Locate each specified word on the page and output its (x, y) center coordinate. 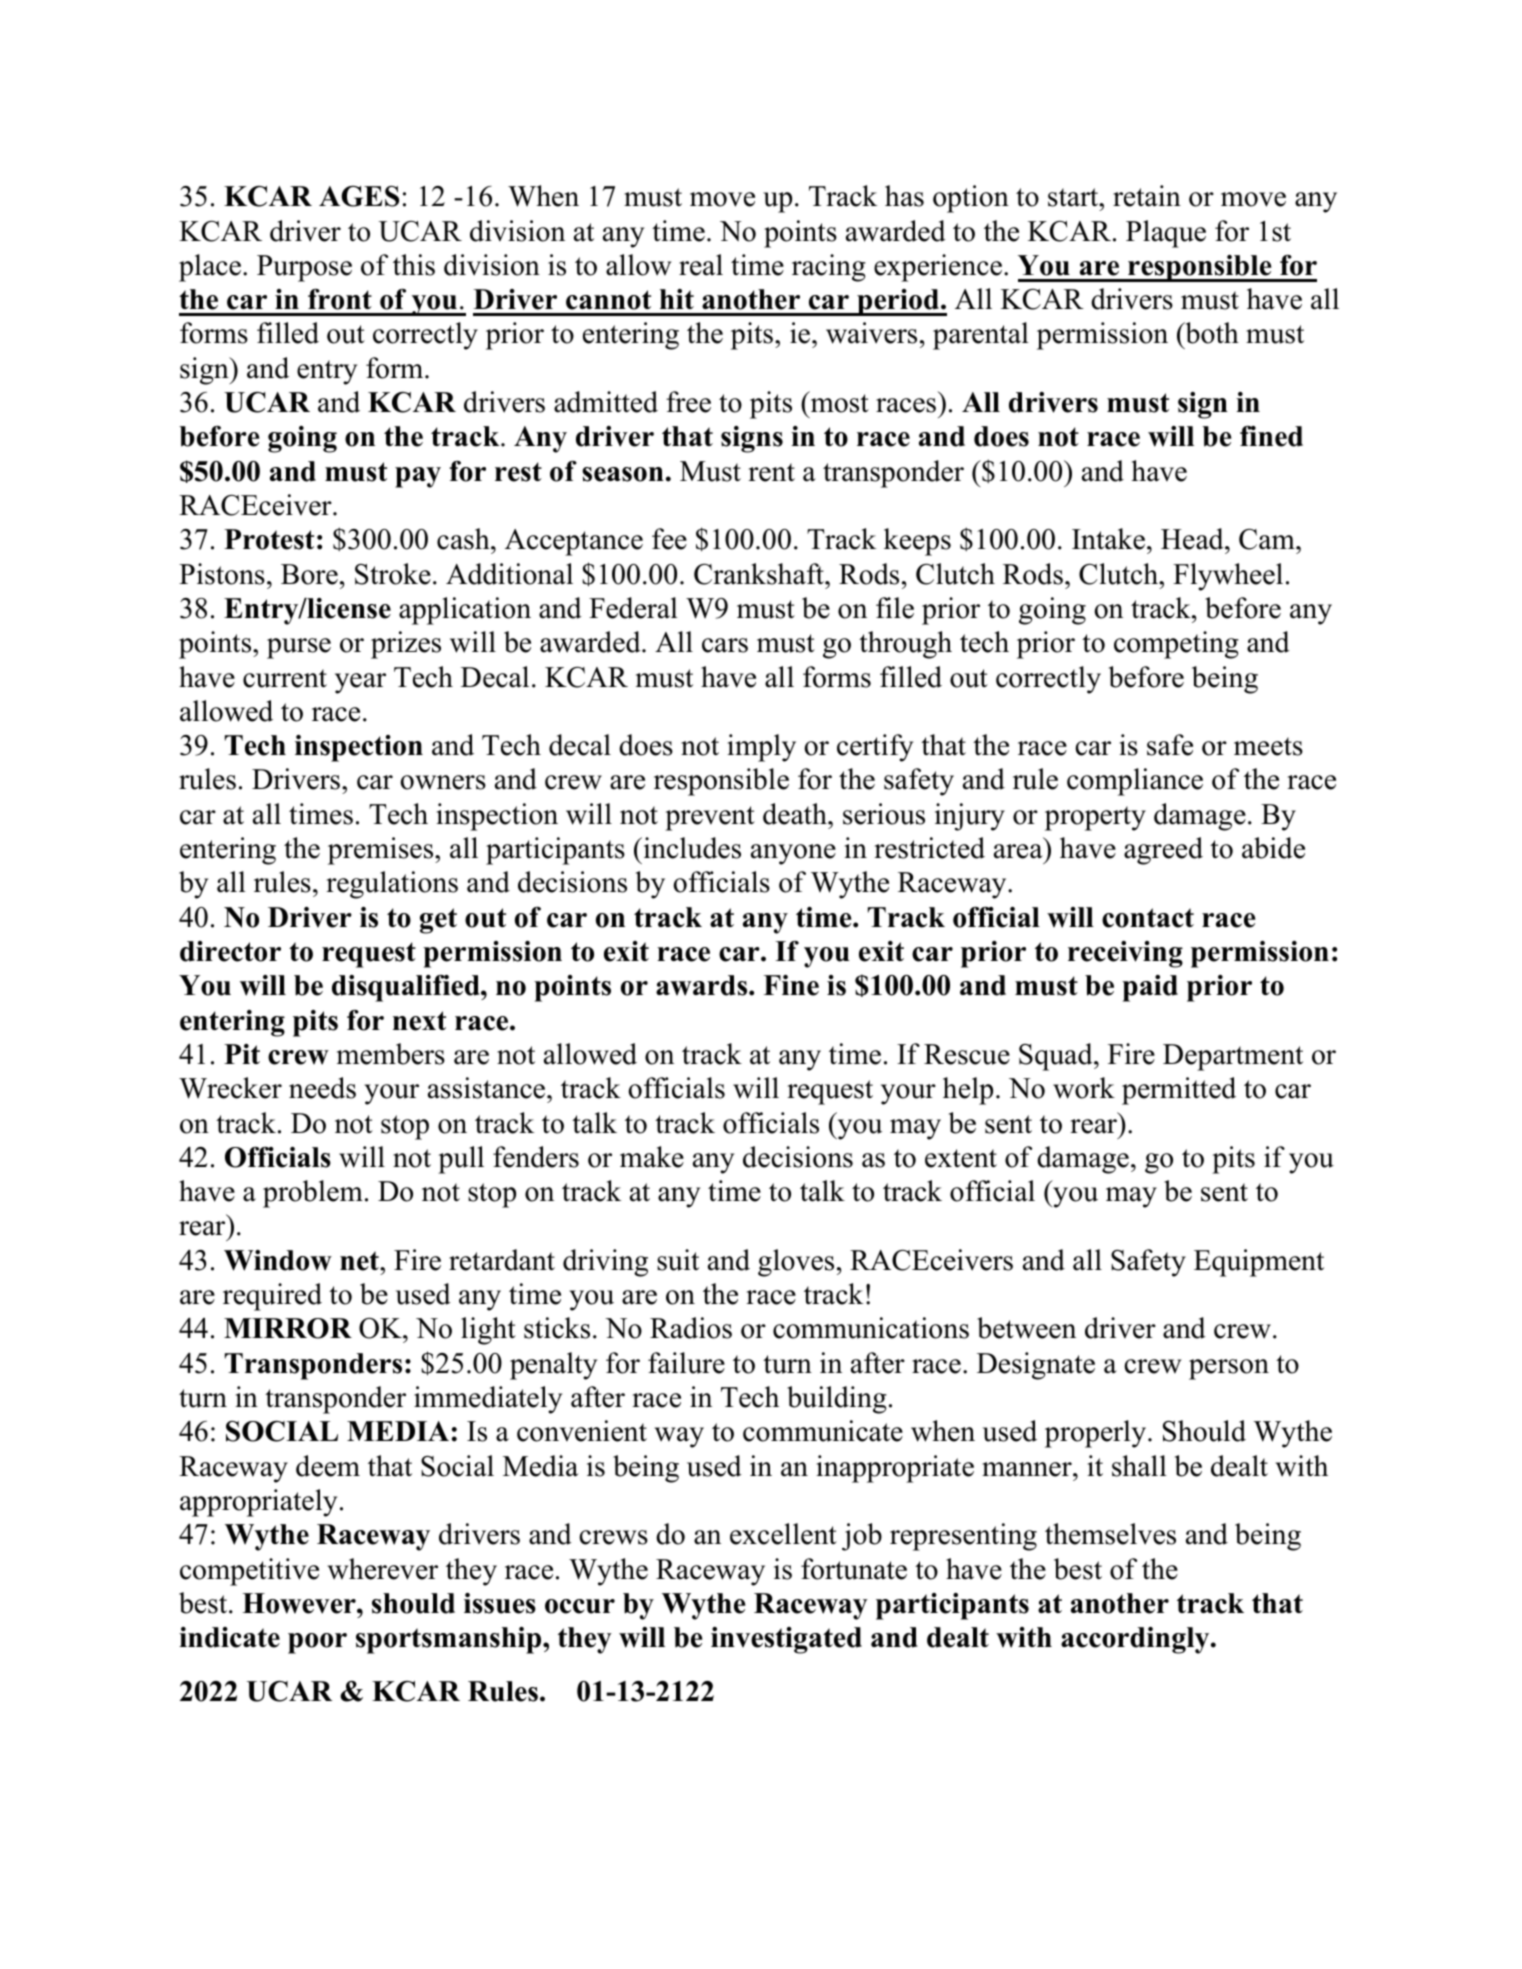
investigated (786, 1640)
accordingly (1136, 1640)
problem (313, 1194)
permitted (1179, 1091)
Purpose (304, 268)
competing (1176, 645)
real (701, 265)
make (652, 1157)
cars (725, 645)
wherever (382, 1569)
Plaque (1166, 234)
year (360, 683)
